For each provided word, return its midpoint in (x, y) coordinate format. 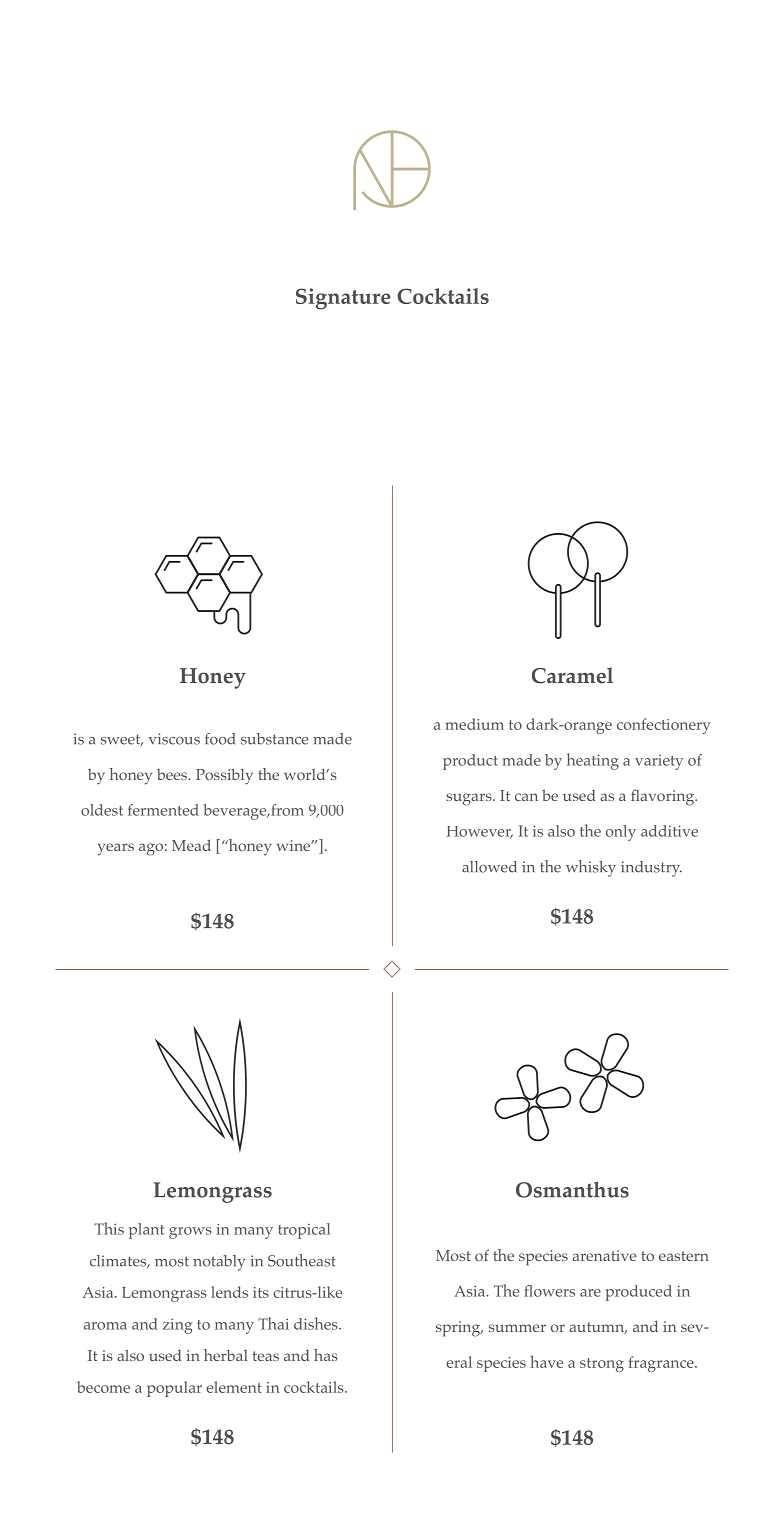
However (479, 832)
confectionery (664, 726)
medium (474, 724)
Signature (343, 299)
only (621, 833)
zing (177, 1326)
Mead (191, 845)
